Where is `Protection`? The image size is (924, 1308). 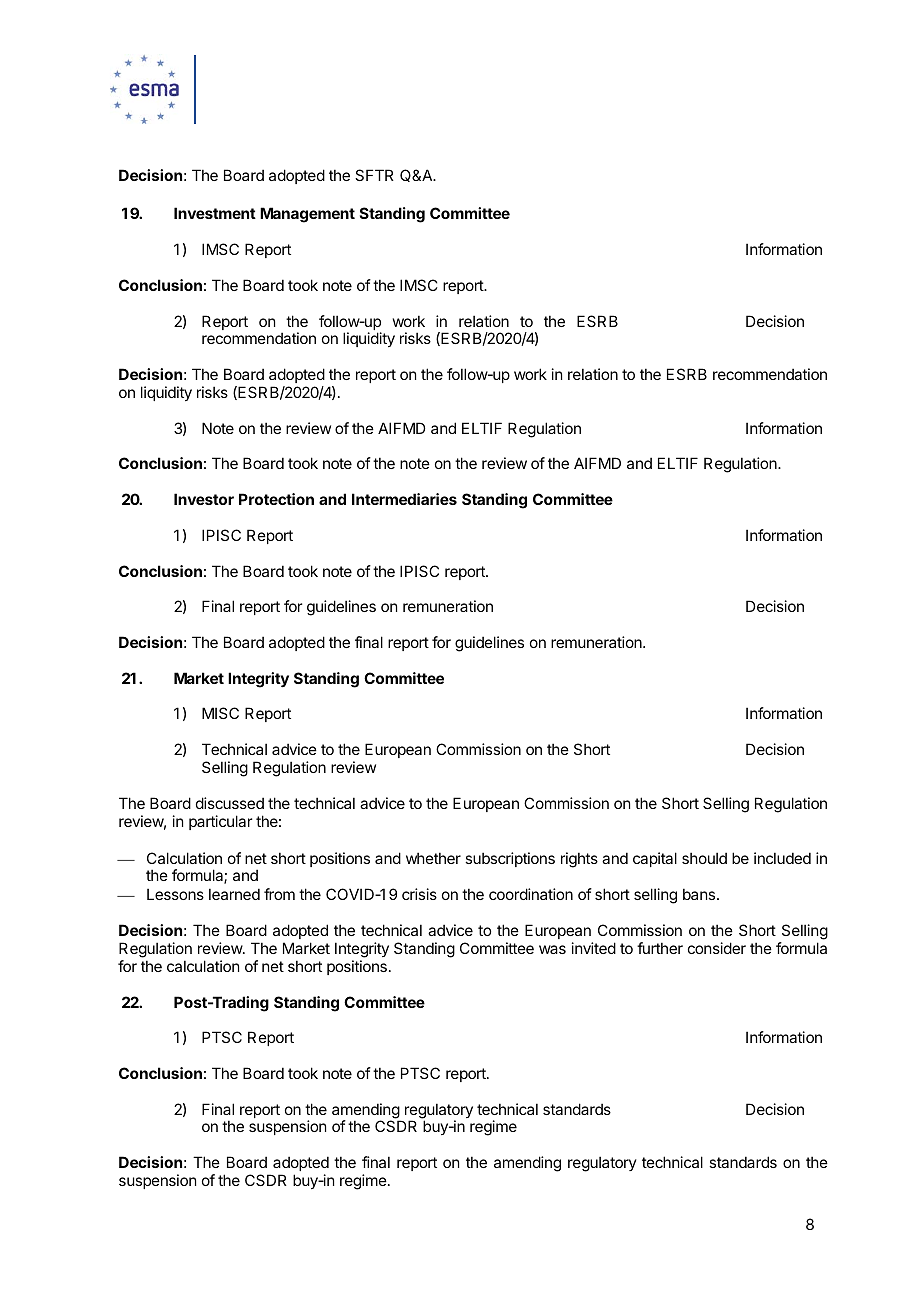
Protection is located at coordinates (276, 499).
